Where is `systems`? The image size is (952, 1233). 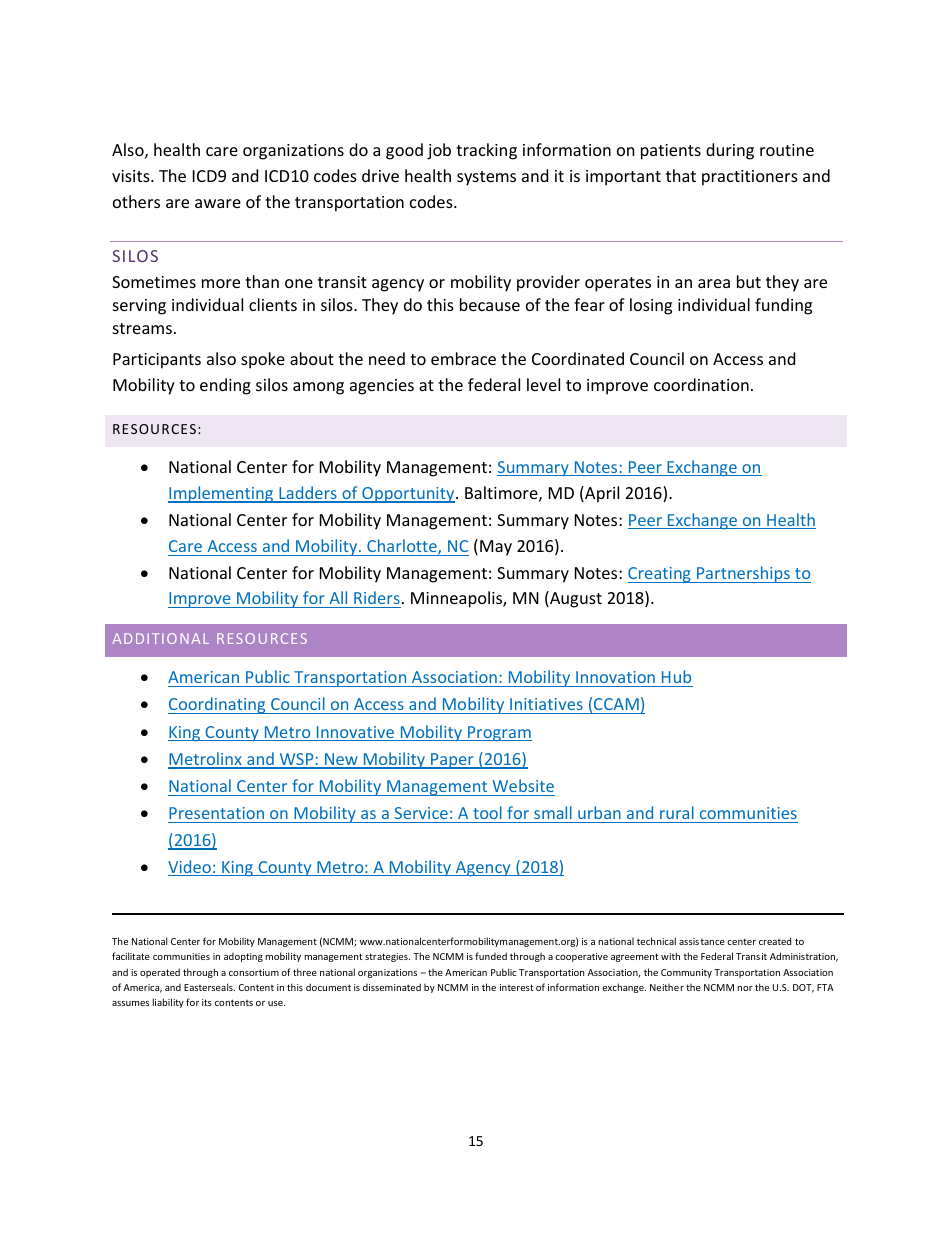
systems is located at coordinates (486, 178).
